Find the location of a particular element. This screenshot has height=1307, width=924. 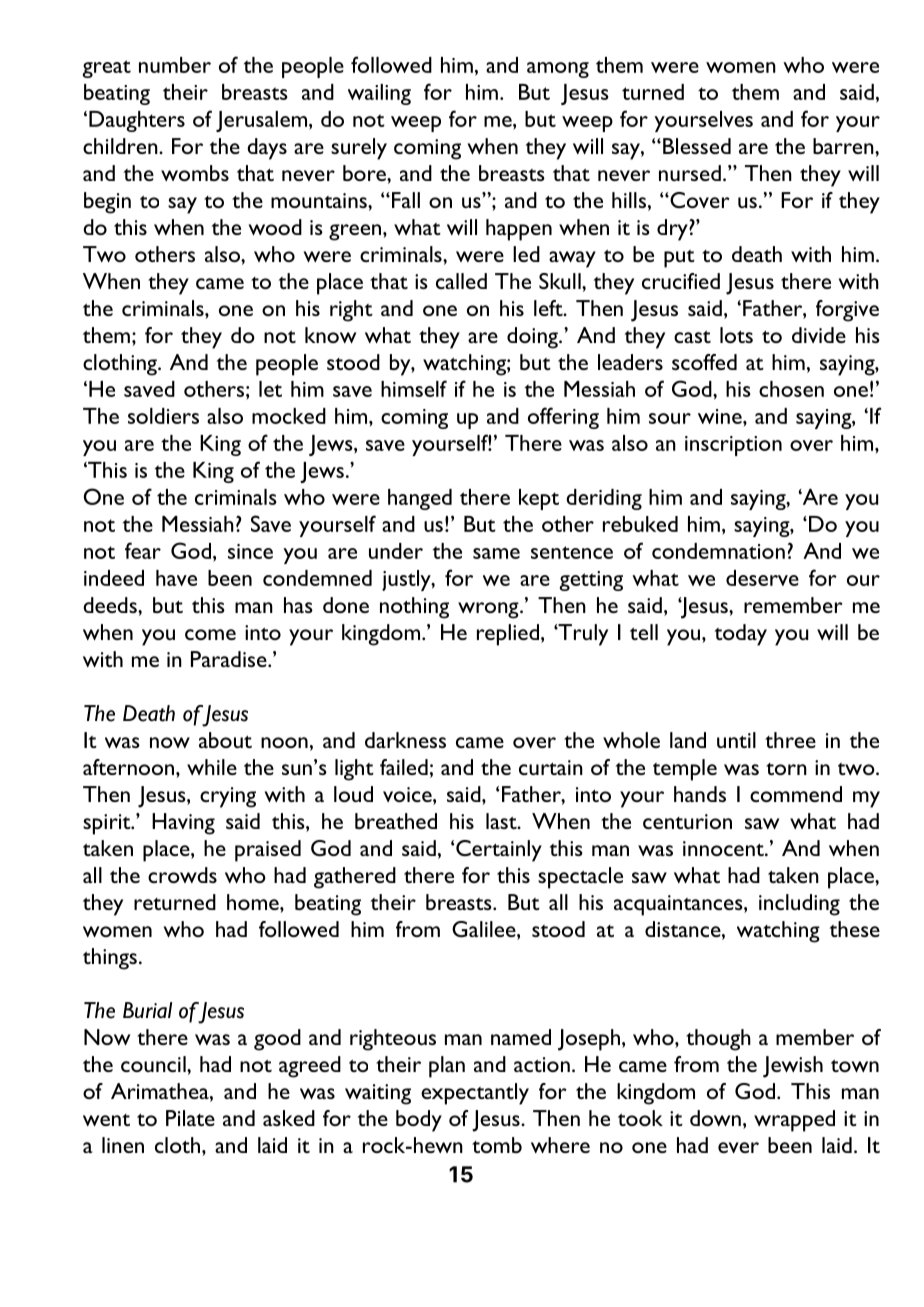

offering is located at coordinates (563, 418).
